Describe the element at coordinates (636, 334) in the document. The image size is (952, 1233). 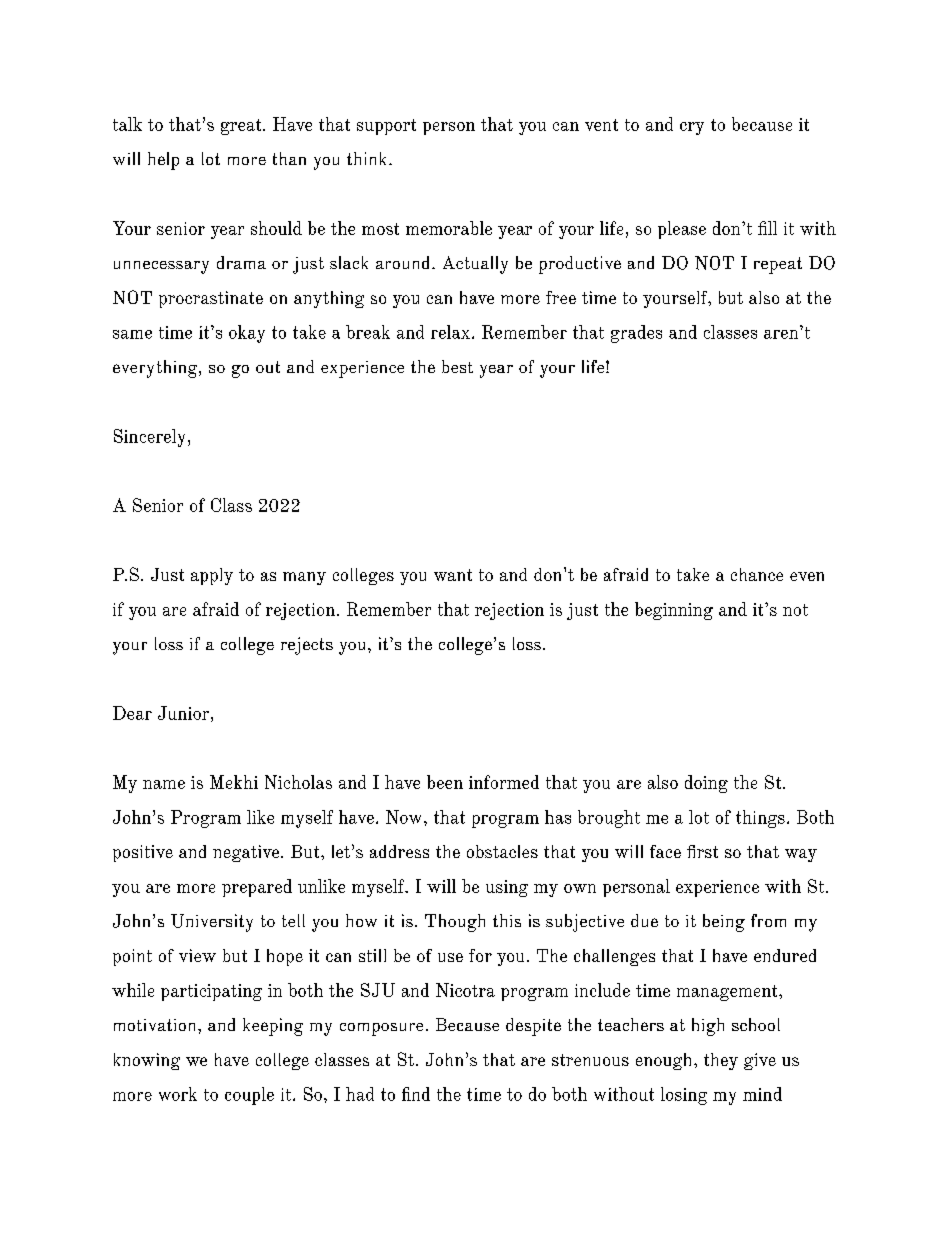
I see `grades` at that location.
